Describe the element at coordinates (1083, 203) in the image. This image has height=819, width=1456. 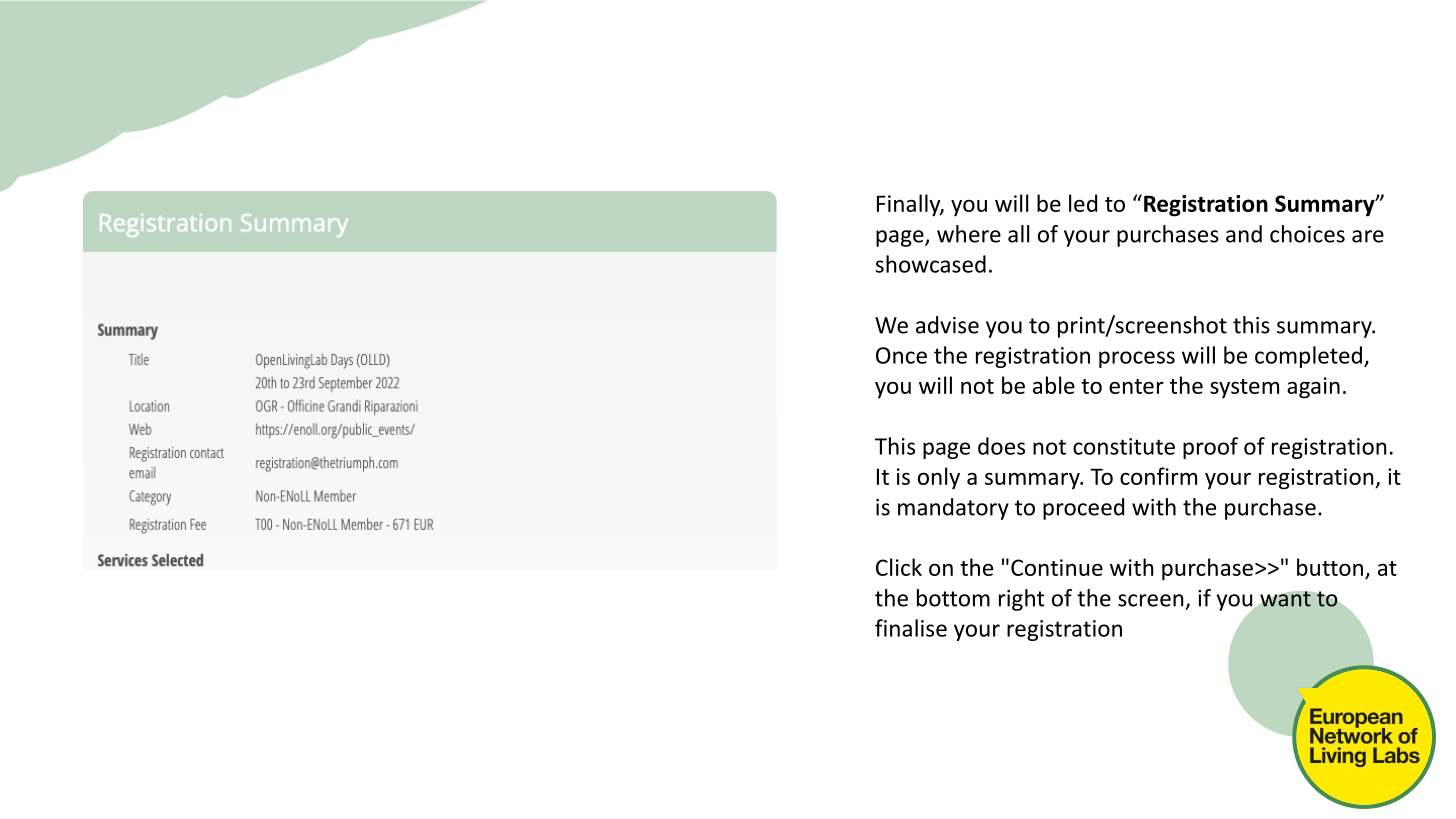
I see `led` at that location.
